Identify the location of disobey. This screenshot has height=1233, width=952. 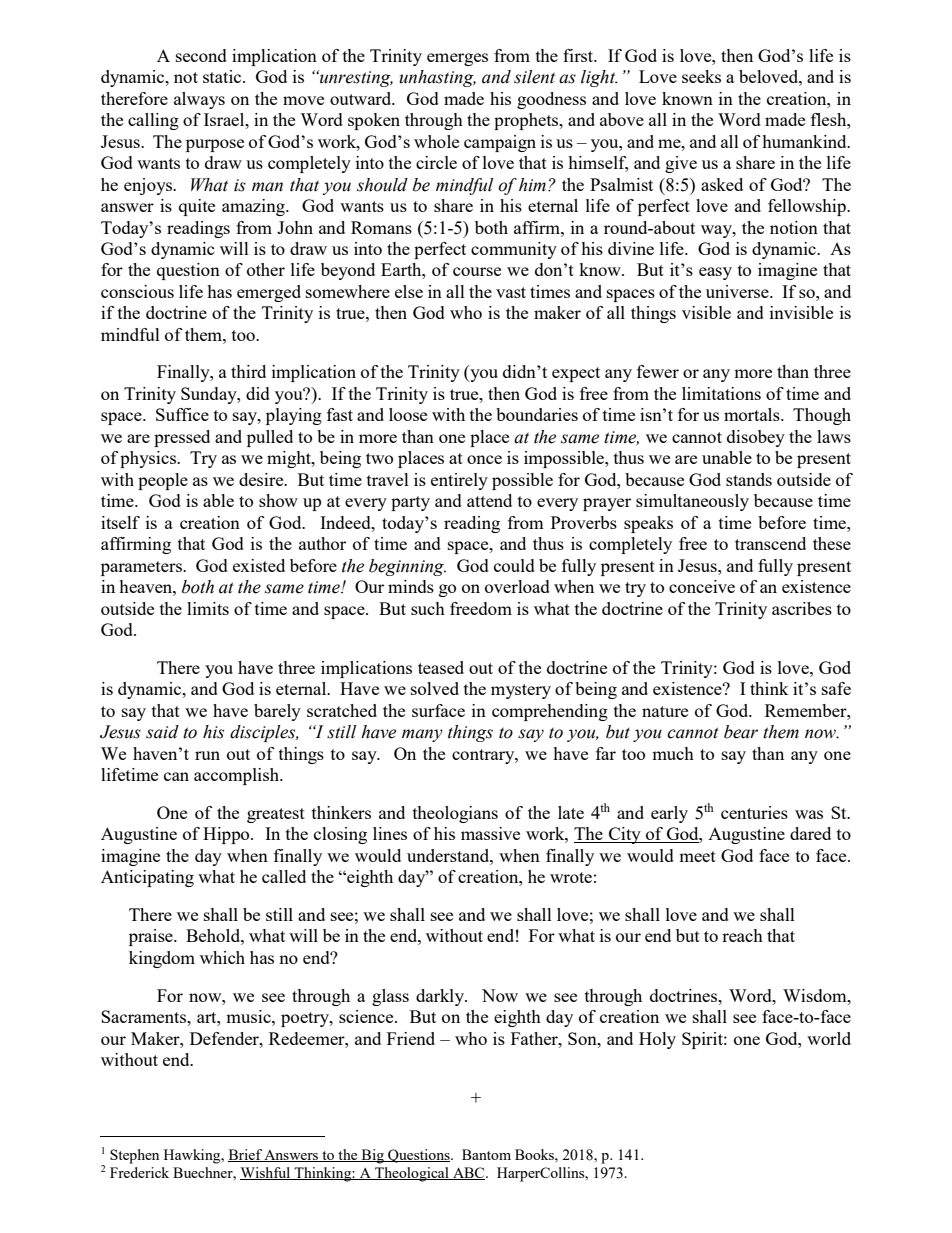
(756, 438).
